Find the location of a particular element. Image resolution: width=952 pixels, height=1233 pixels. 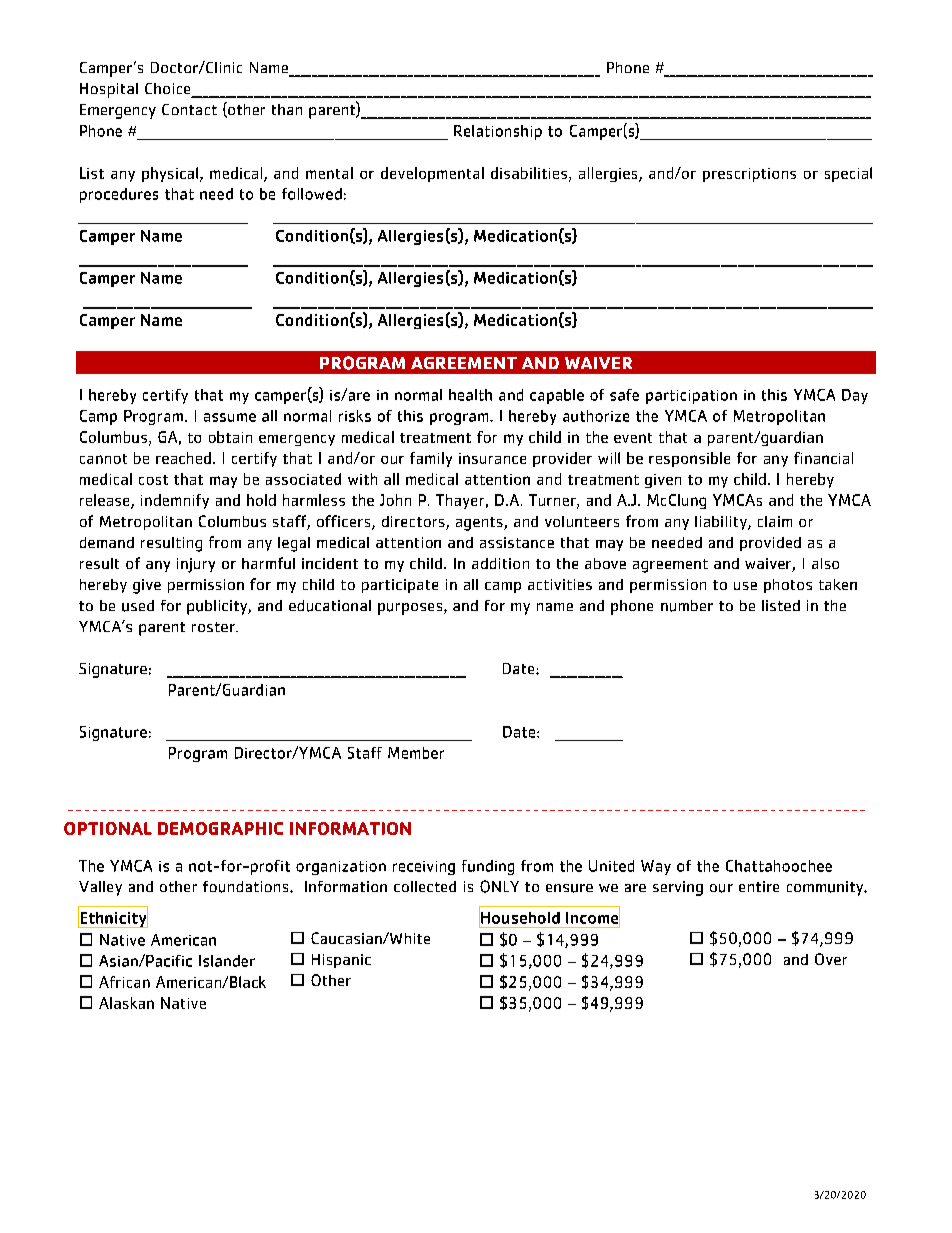

Relationship is located at coordinates (498, 132).
